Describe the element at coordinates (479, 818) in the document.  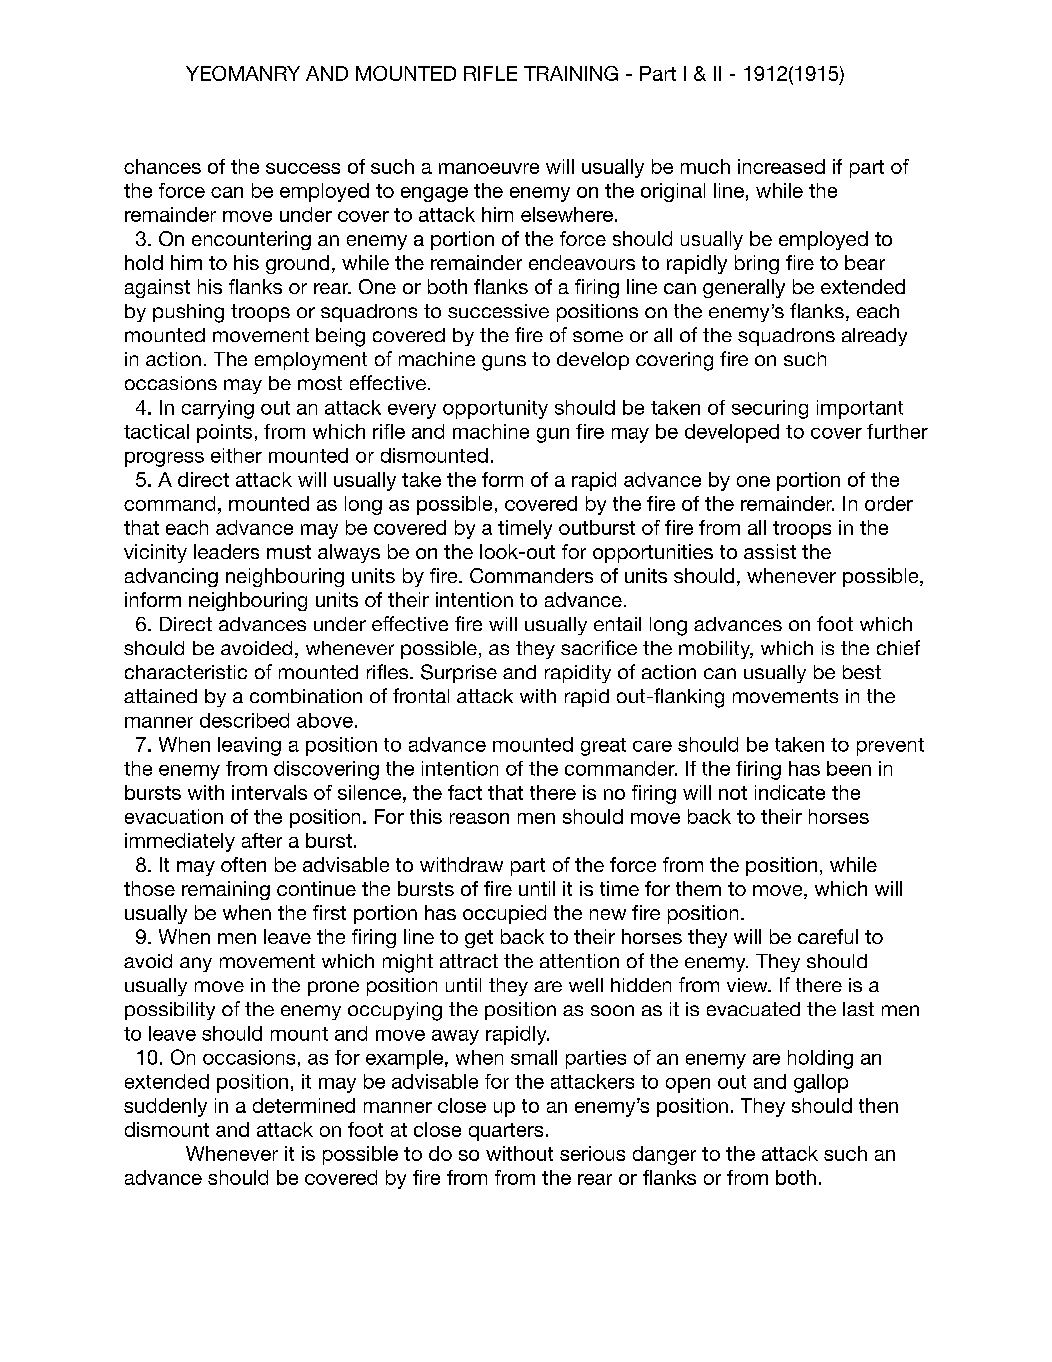
I see `reason` at that location.
